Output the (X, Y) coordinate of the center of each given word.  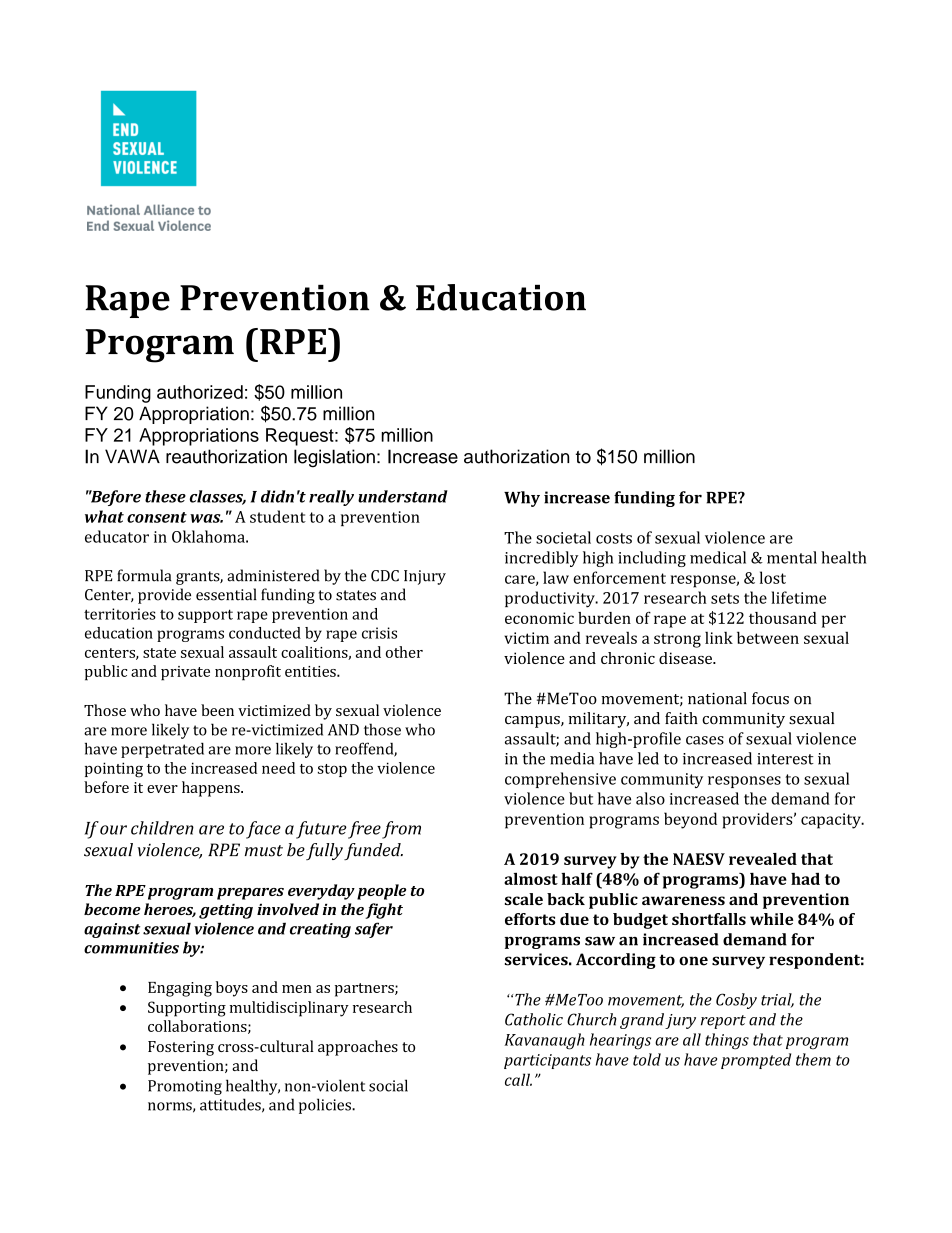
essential (226, 594)
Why (522, 499)
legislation (334, 458)
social (388, 1085)
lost (773, 577)
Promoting (185, 1087)
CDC (385, 576)
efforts (530, 919)
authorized (200, 392)
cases (705, 740)
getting (226, 911)
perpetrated (162, 750)
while (771, 919)
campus (533, 722)
